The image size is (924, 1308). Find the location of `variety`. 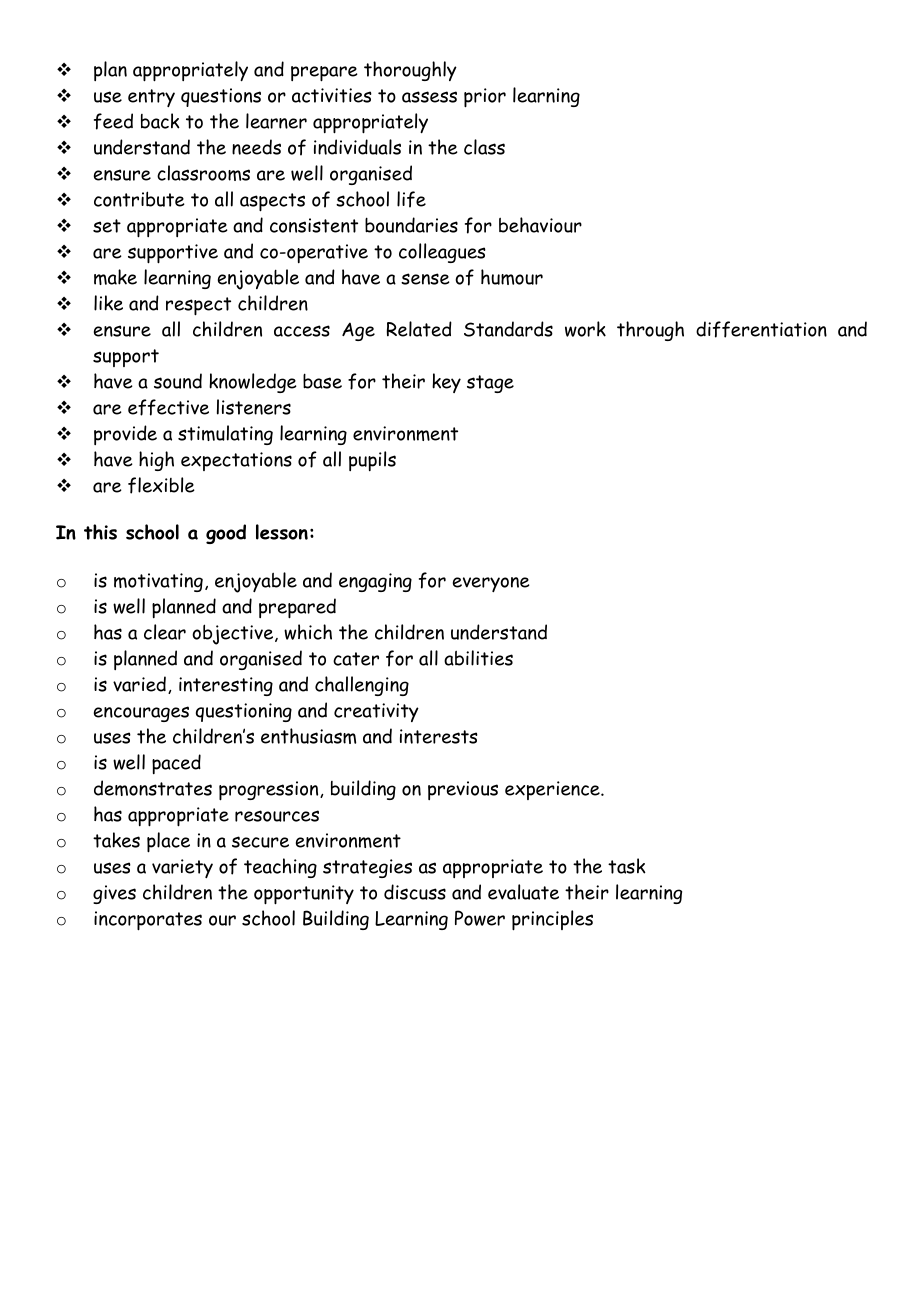

variety is located at coordinates (182, 868).
